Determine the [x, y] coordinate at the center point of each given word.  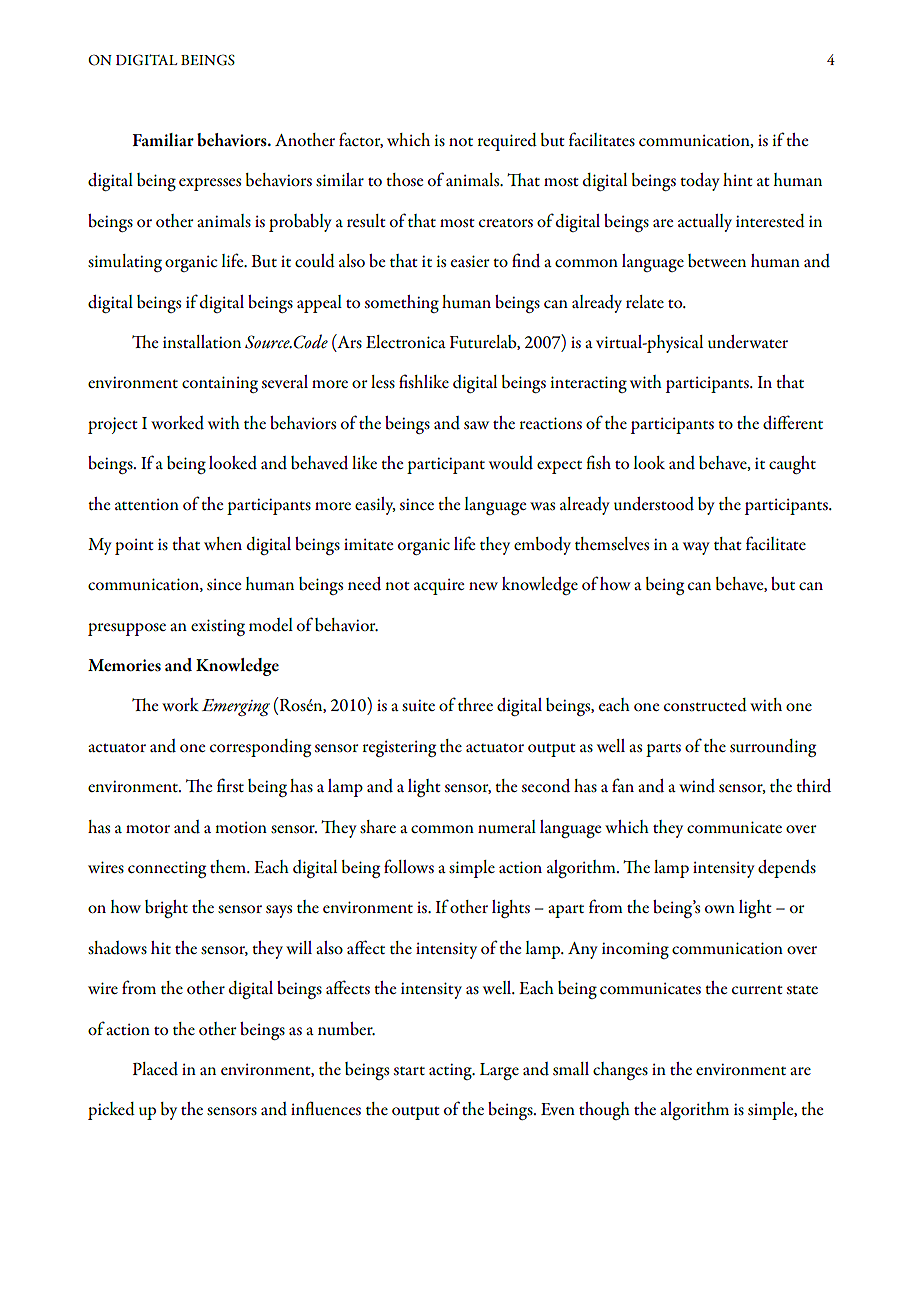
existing [218, 627]
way [696, 548]
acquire [439, 587]
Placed [155, 1069]
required [507, 142]
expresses [210, 184]
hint [738, 179]
